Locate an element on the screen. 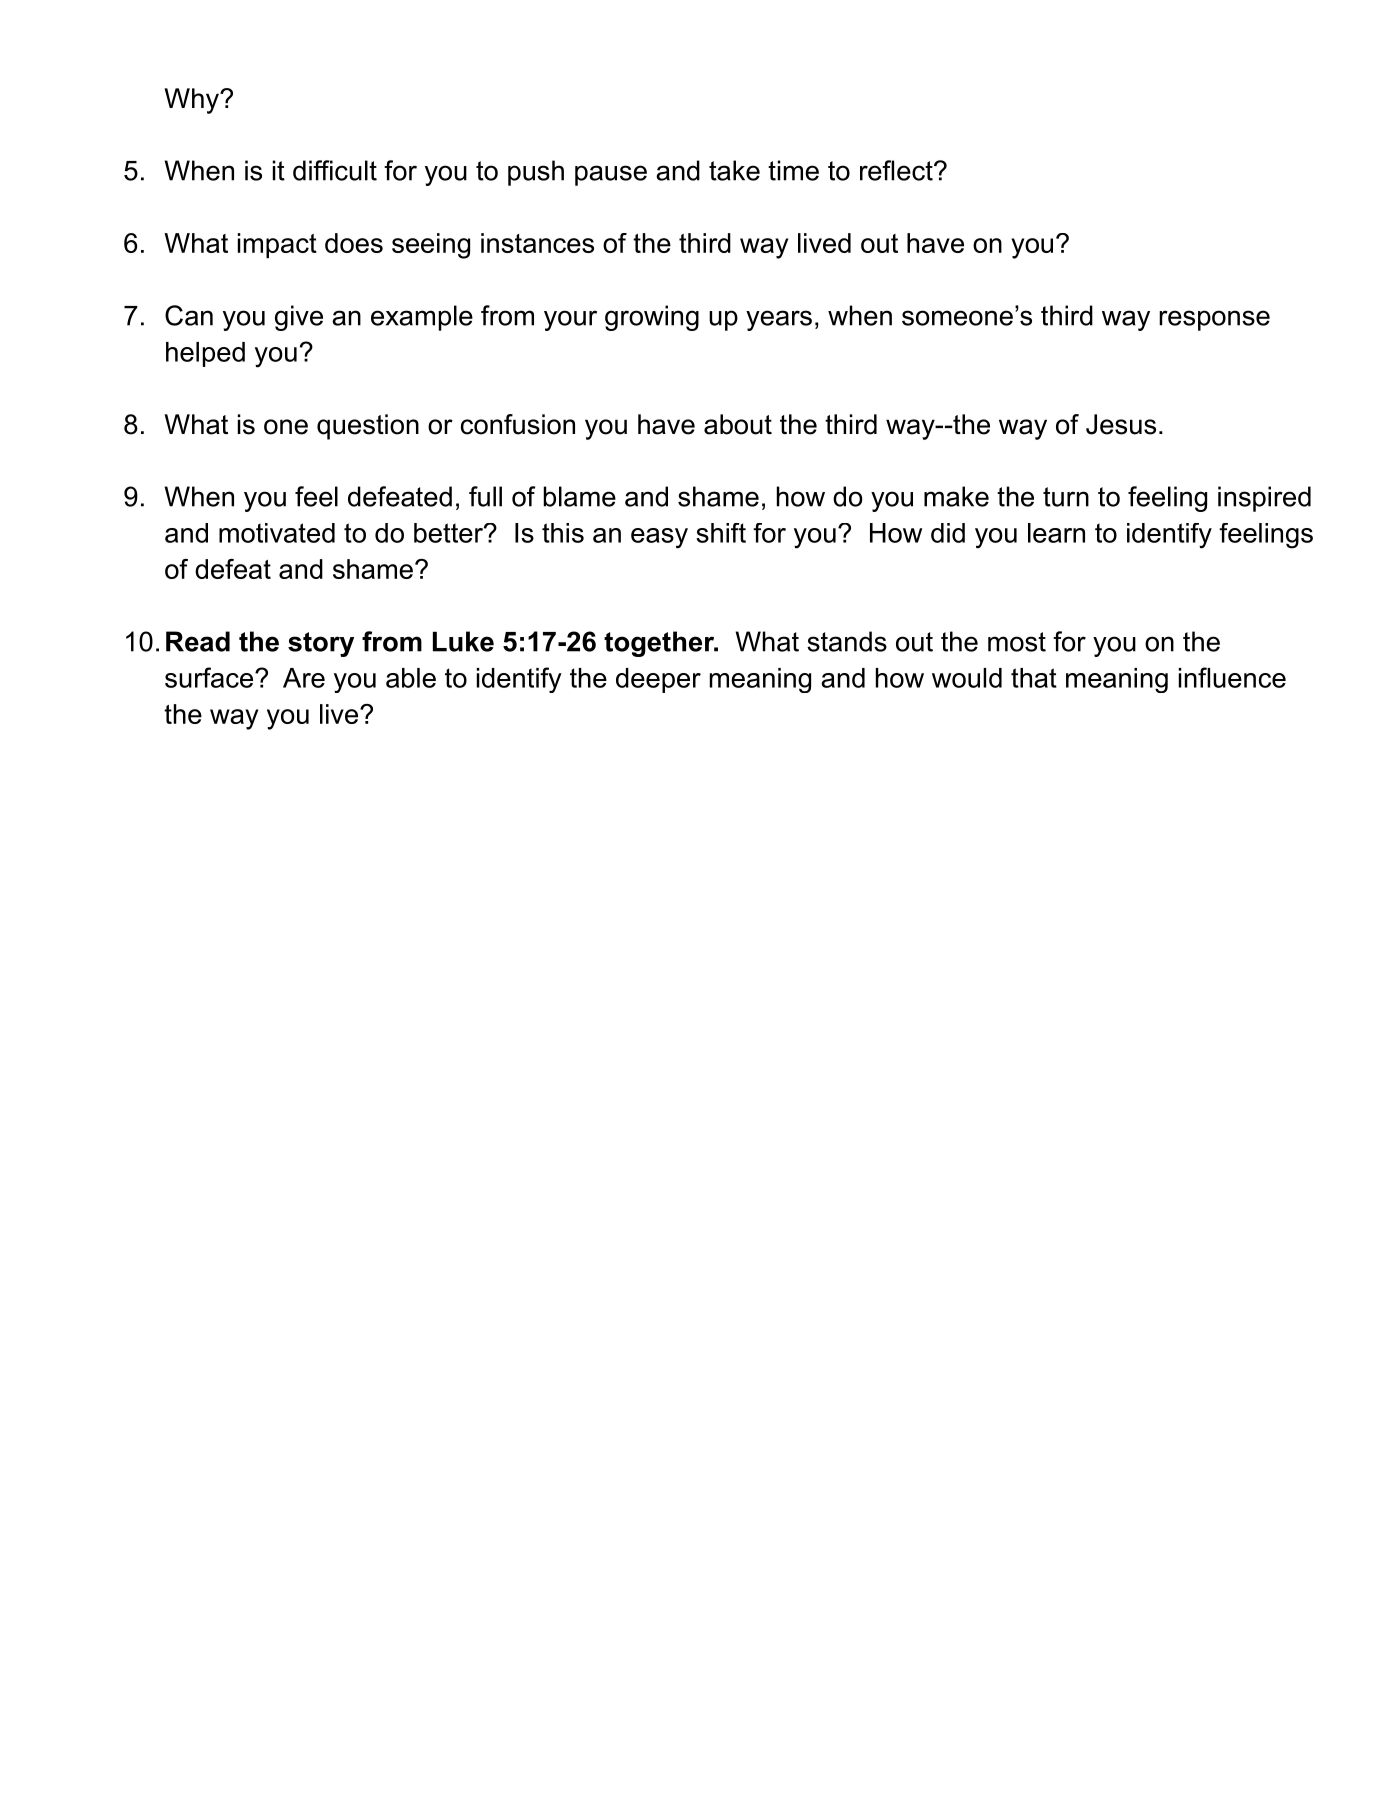 The height and width of the screenshot is (1808, 1397). about is located at coordinates (738, 424).
